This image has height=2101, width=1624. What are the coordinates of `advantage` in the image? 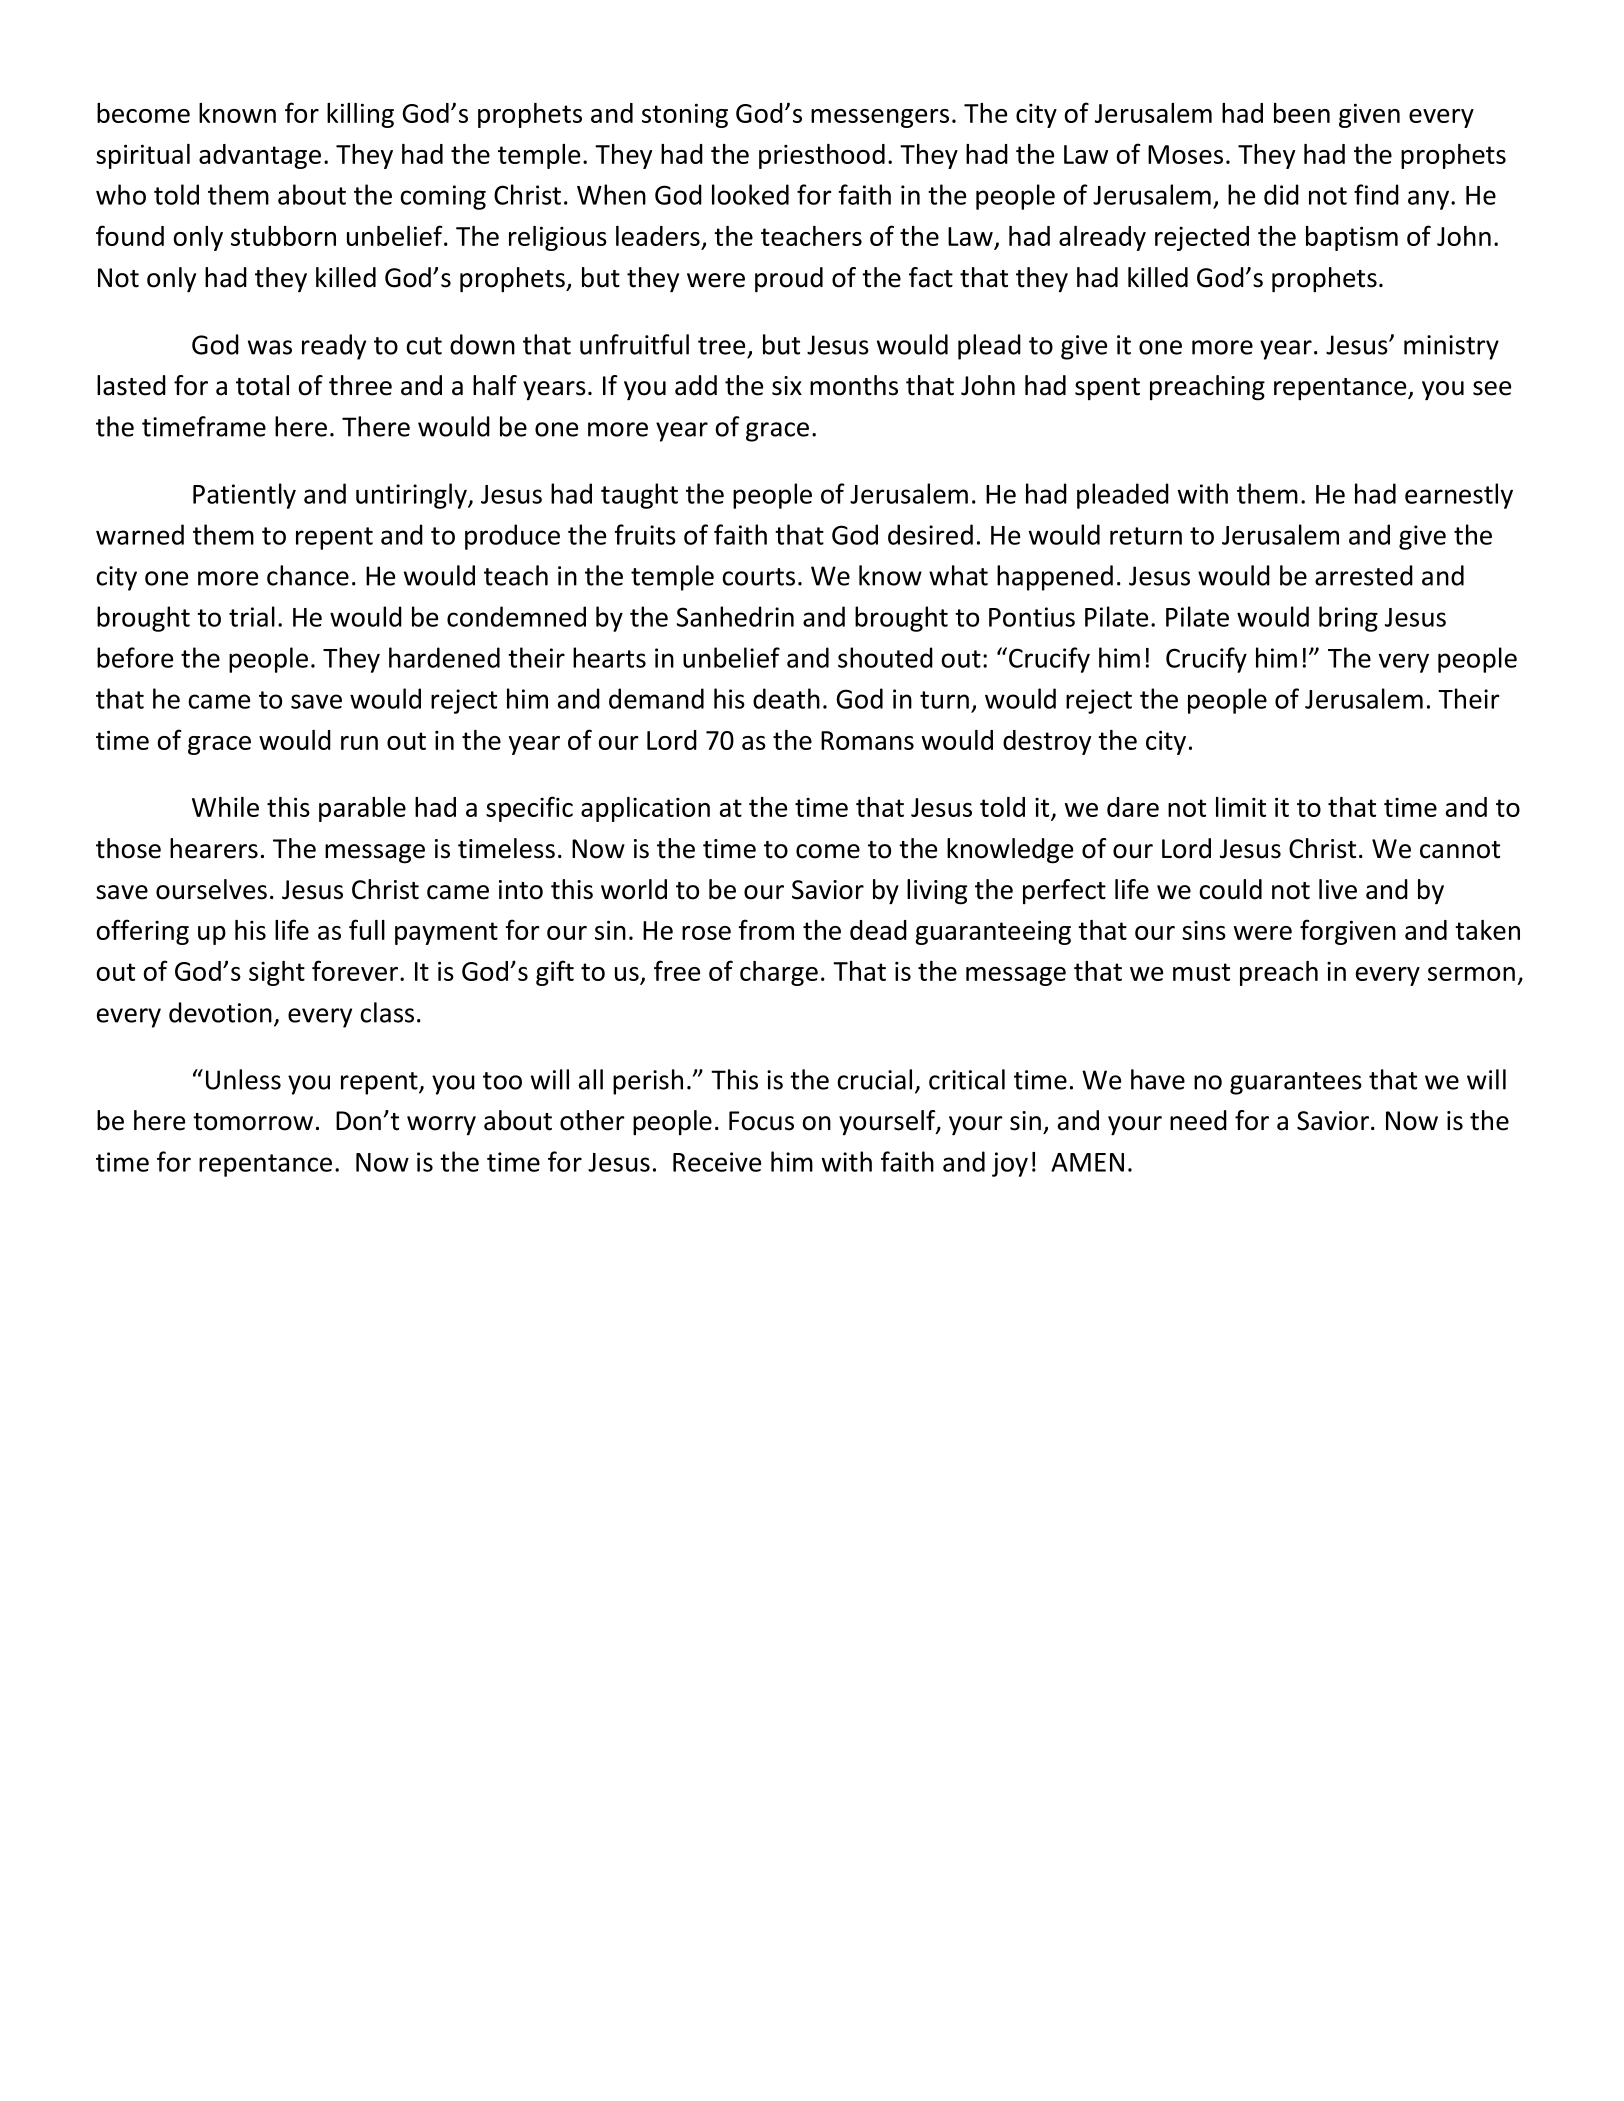 It's located at (260, 156).
